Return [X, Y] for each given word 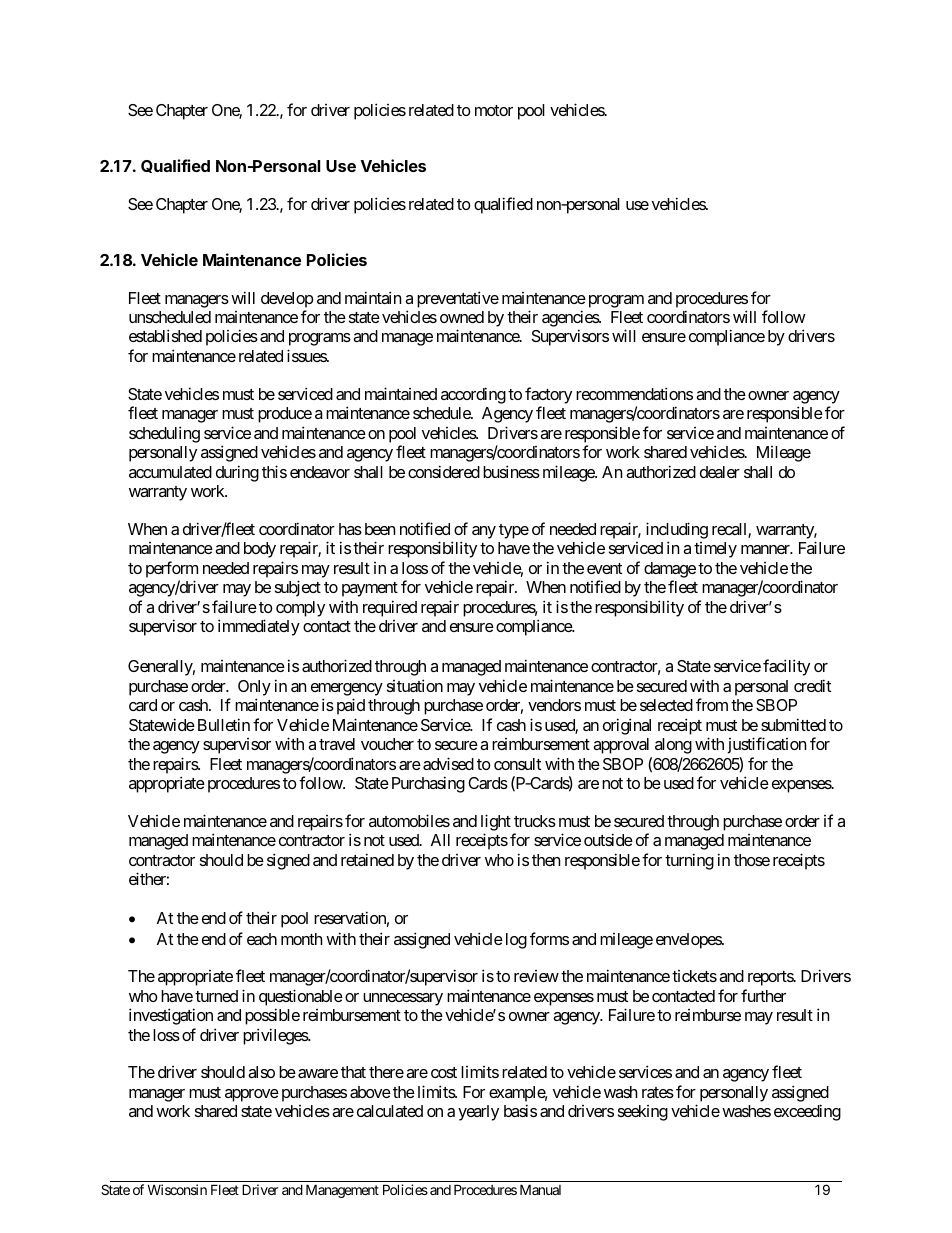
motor [494, 110]
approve [252, 1095]
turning [689, 861]
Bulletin [224, 724]
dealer [720, 472]
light [496, 822]
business [511, 471]
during [237, 473]
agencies [571, 320]
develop [287, 300]
